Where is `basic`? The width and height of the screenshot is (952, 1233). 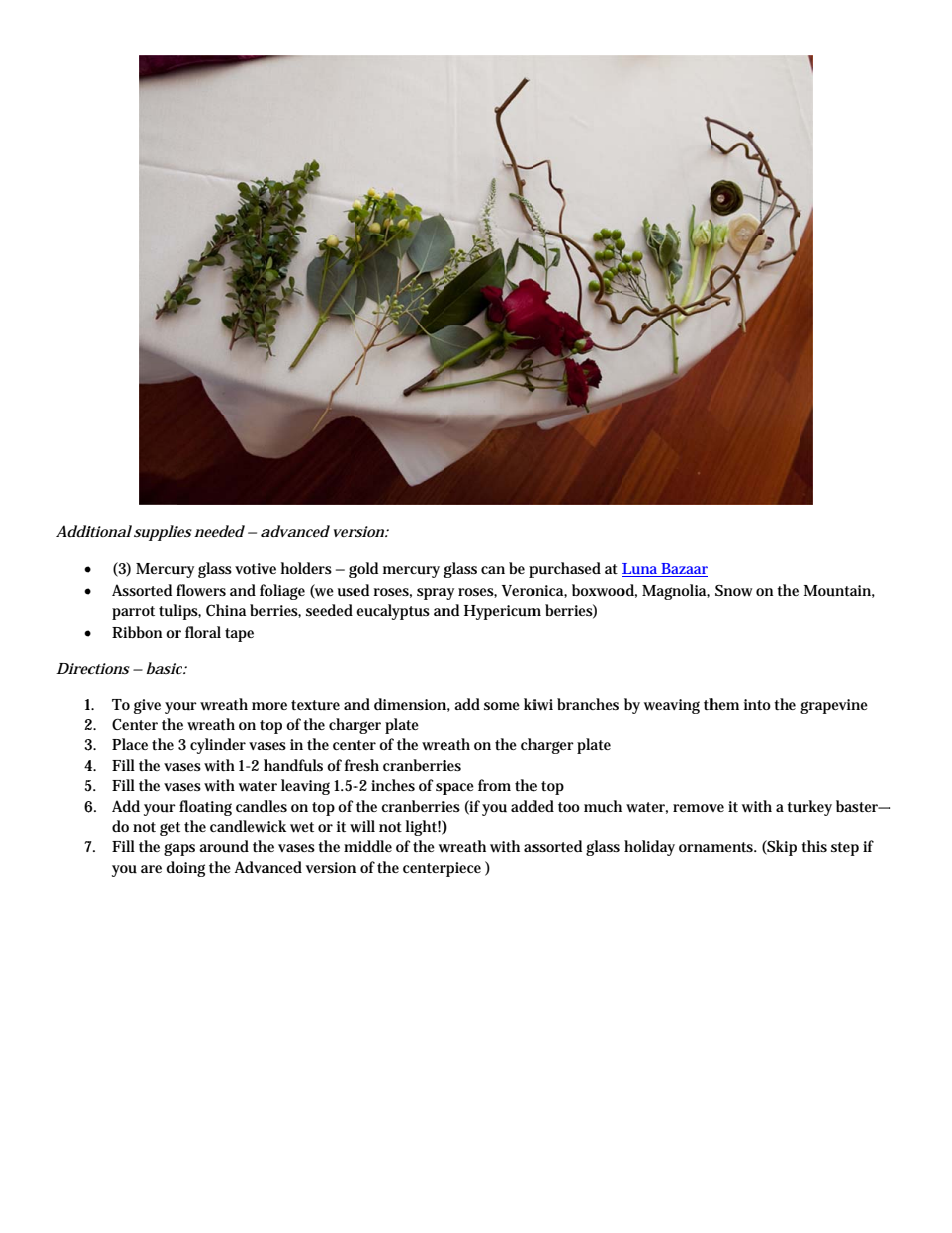 basic is located at coordinates (165, 668).
